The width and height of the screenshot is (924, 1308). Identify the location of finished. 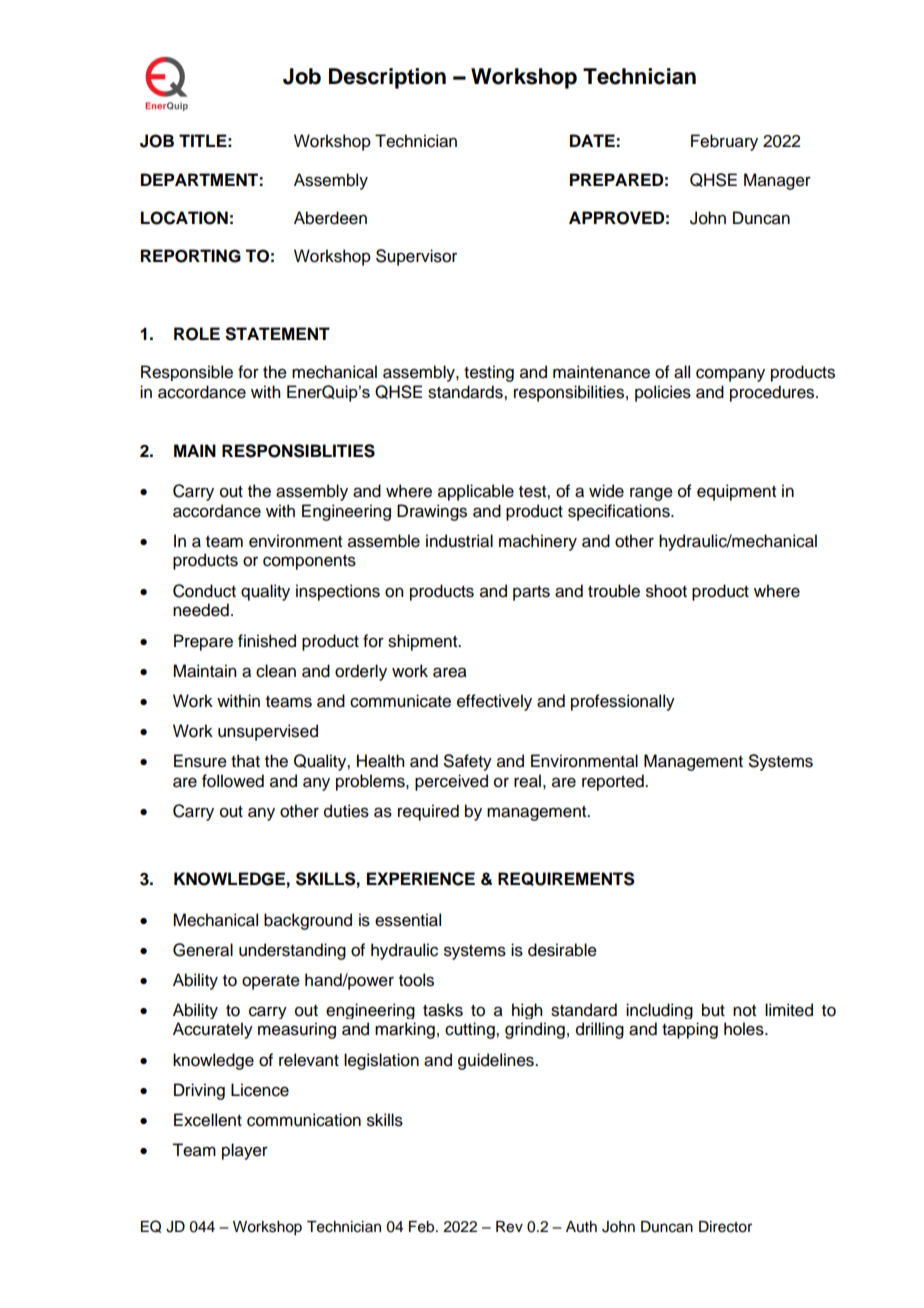
(267, 641).
